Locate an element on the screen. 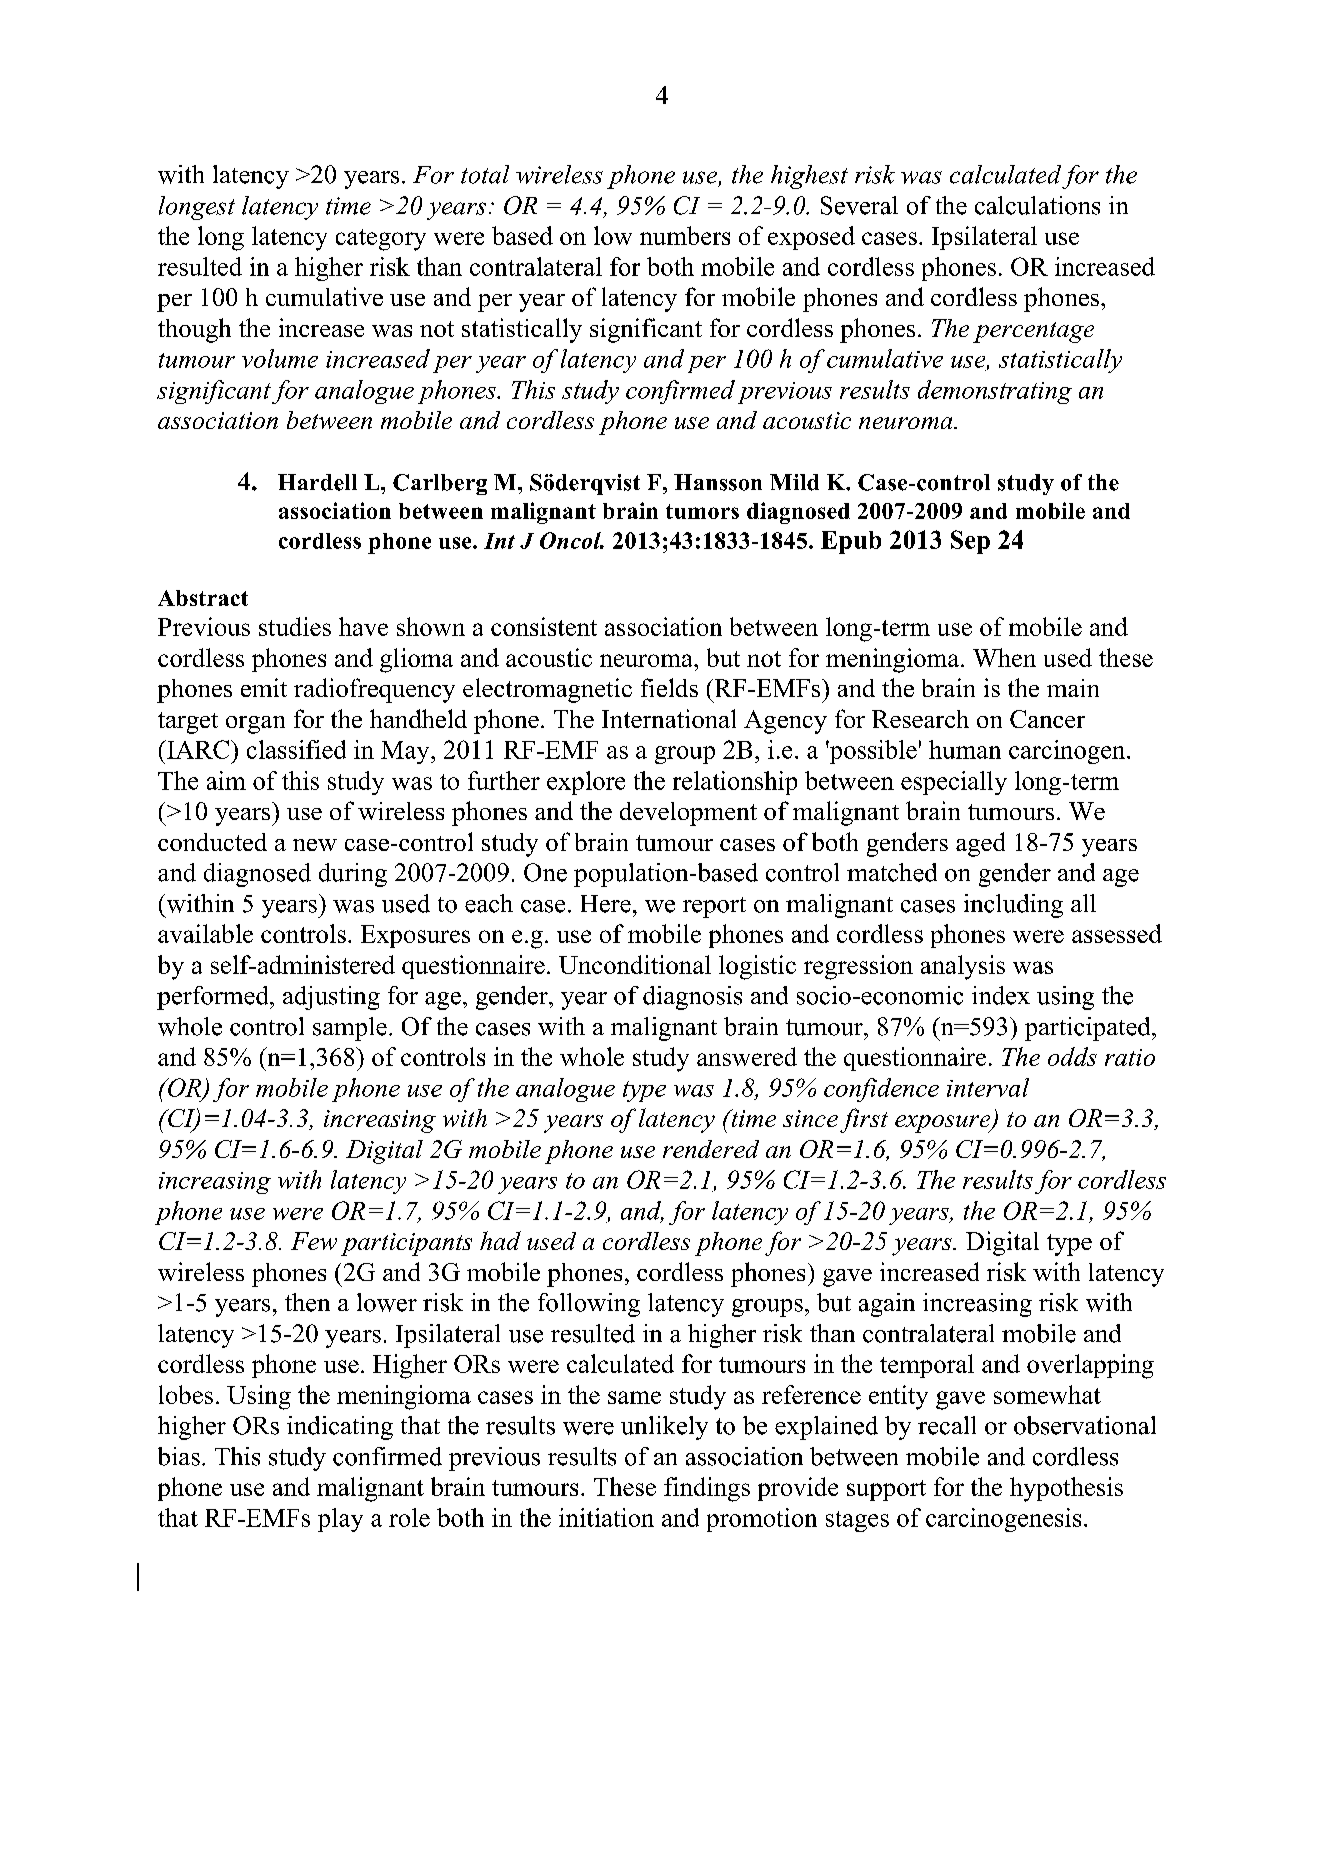  numbers is located at coordinates (685, 235).
